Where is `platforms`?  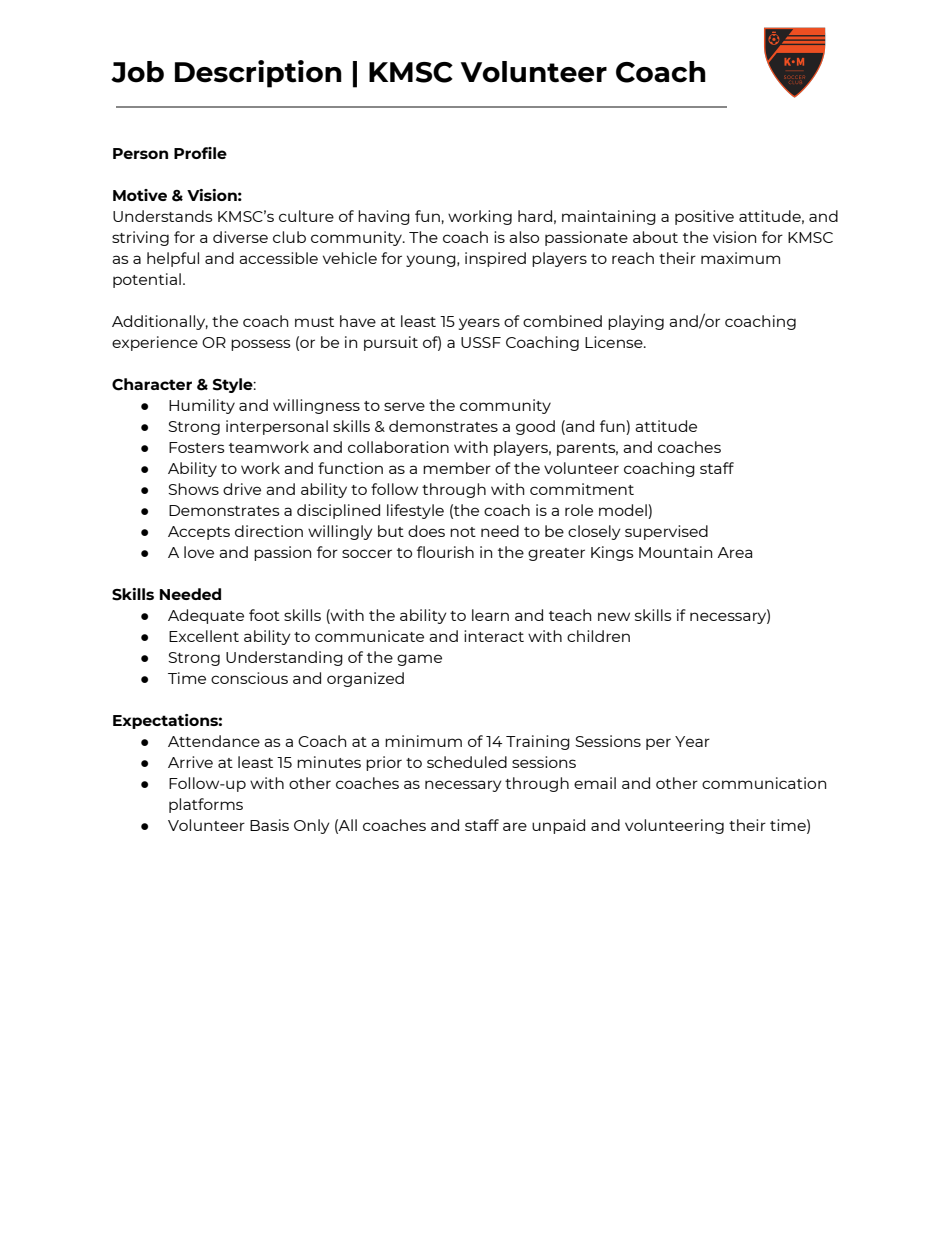 platforms is located at coordinates (206, 805).
